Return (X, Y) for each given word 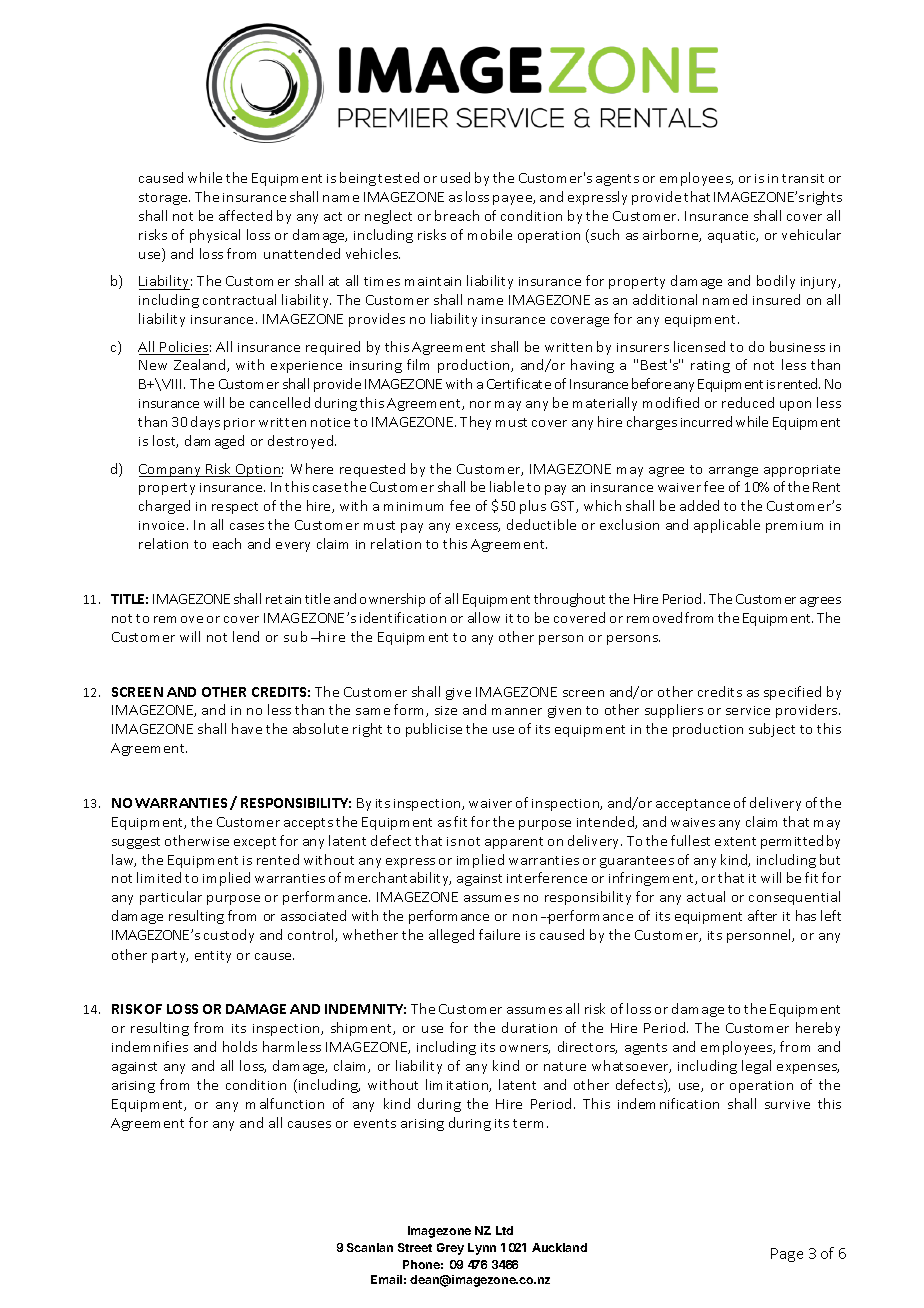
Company (171, 470)
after (762, 915)
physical (215, 236)
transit (803, 178)
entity (213, 957)
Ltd (504, 1230)
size (446, 710)
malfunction (285, 1103)
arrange (733, 472)
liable (507, 486)
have (247, 728)
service (748, 710)
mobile (490, 234)
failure (499, 934)
